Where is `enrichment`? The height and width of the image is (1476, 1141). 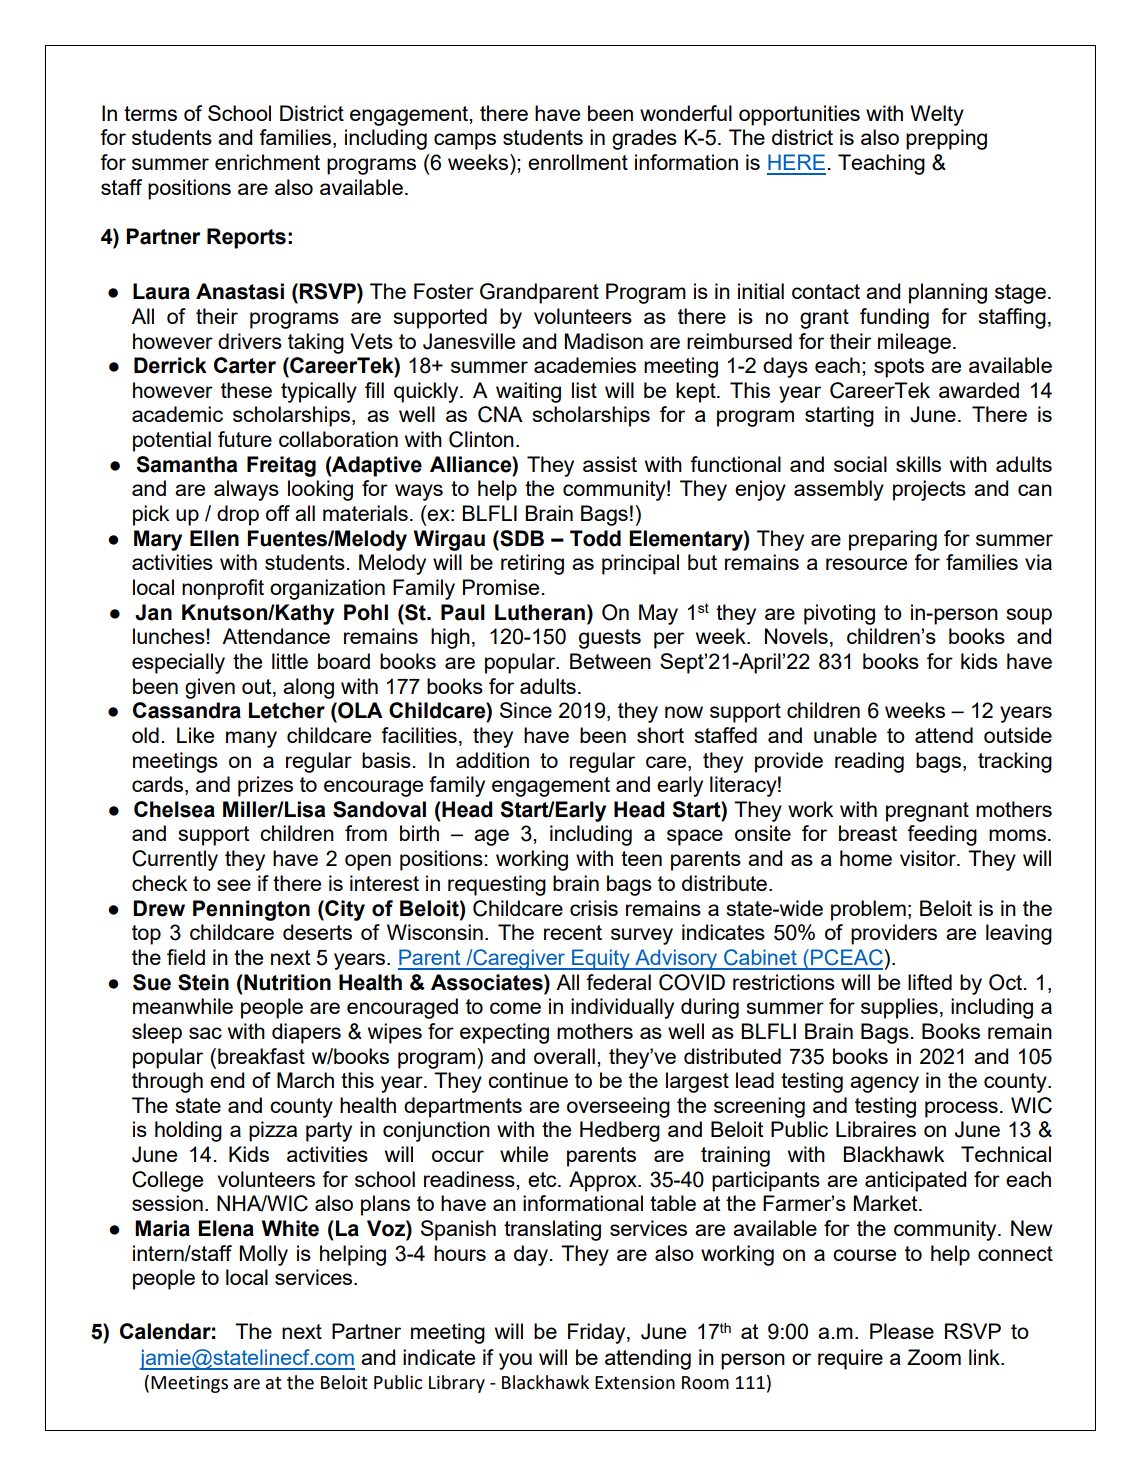 enrichment is located at coordinates (267, 162).
